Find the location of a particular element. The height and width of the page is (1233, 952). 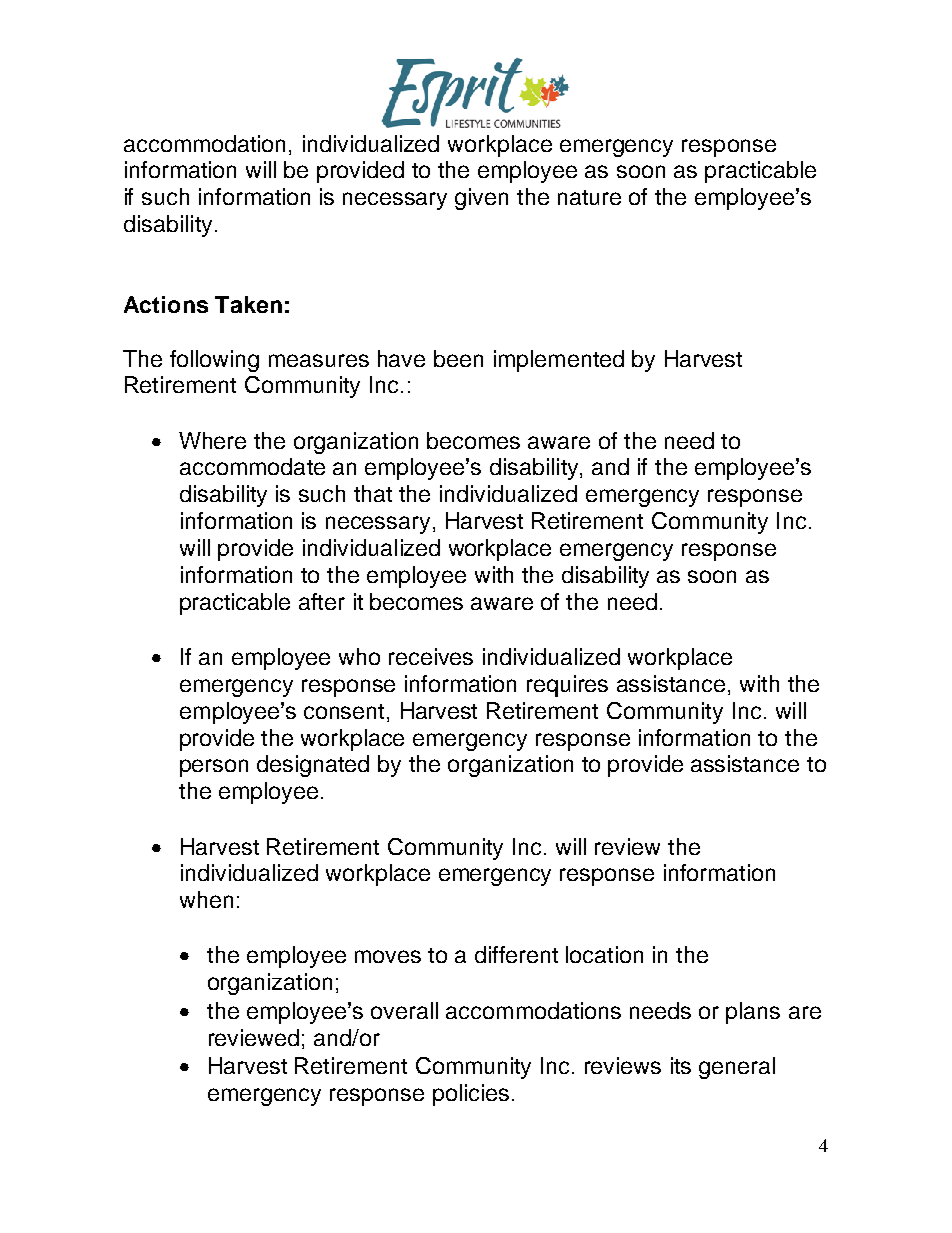

its is located at coordinates (681, 1065).
